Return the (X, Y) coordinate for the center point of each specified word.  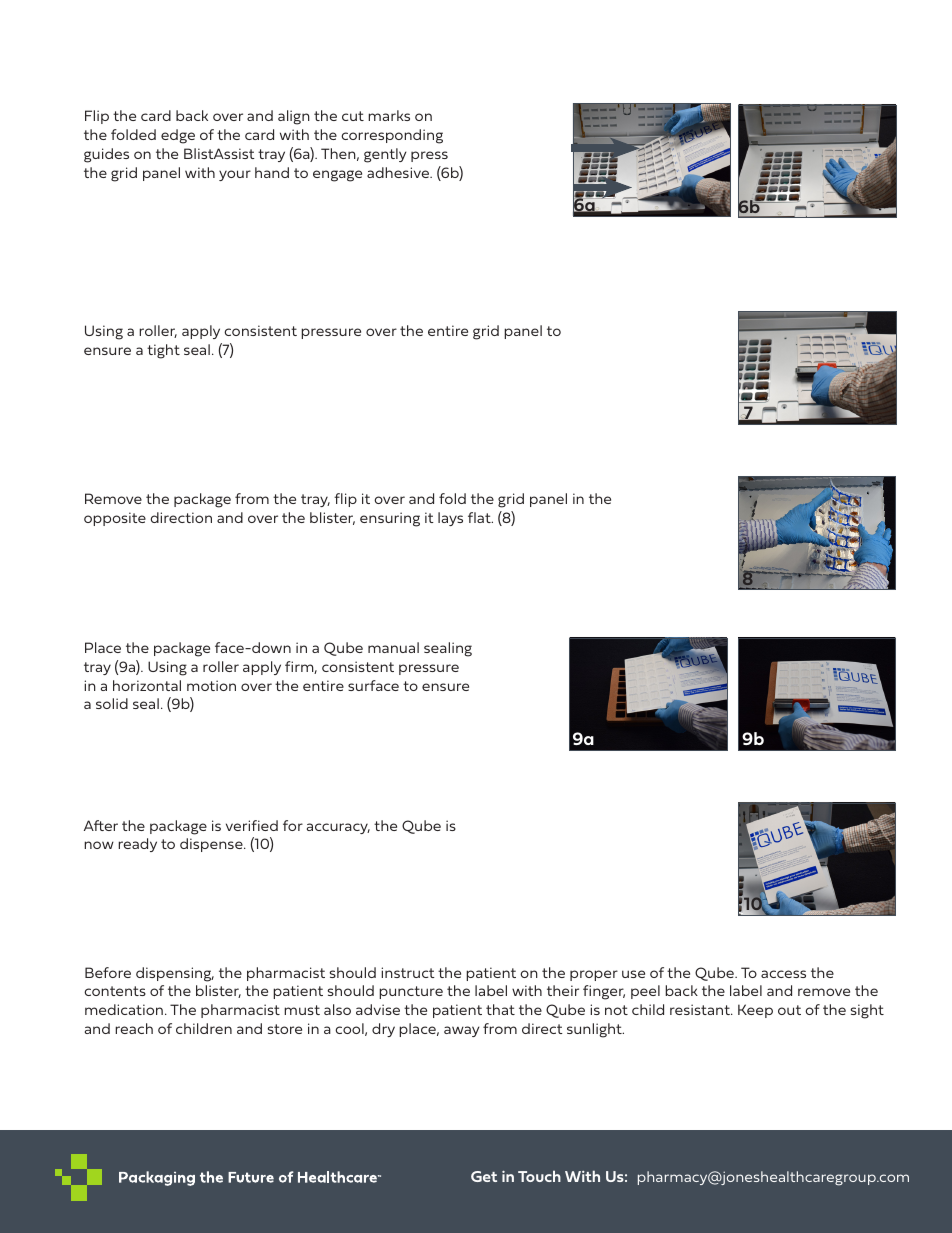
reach (134, 1028)
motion (211, 685)
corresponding (392, 136)
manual (393, 647)
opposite (115, 519)
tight (163, 351)
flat (480, 517)
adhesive (399, 172)
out (789, 1010)
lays (450, 519)
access (783, 974)
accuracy (338, 828)
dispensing (175, 974)
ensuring (390, 519)
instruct (408, 972)
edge (178, 136)
